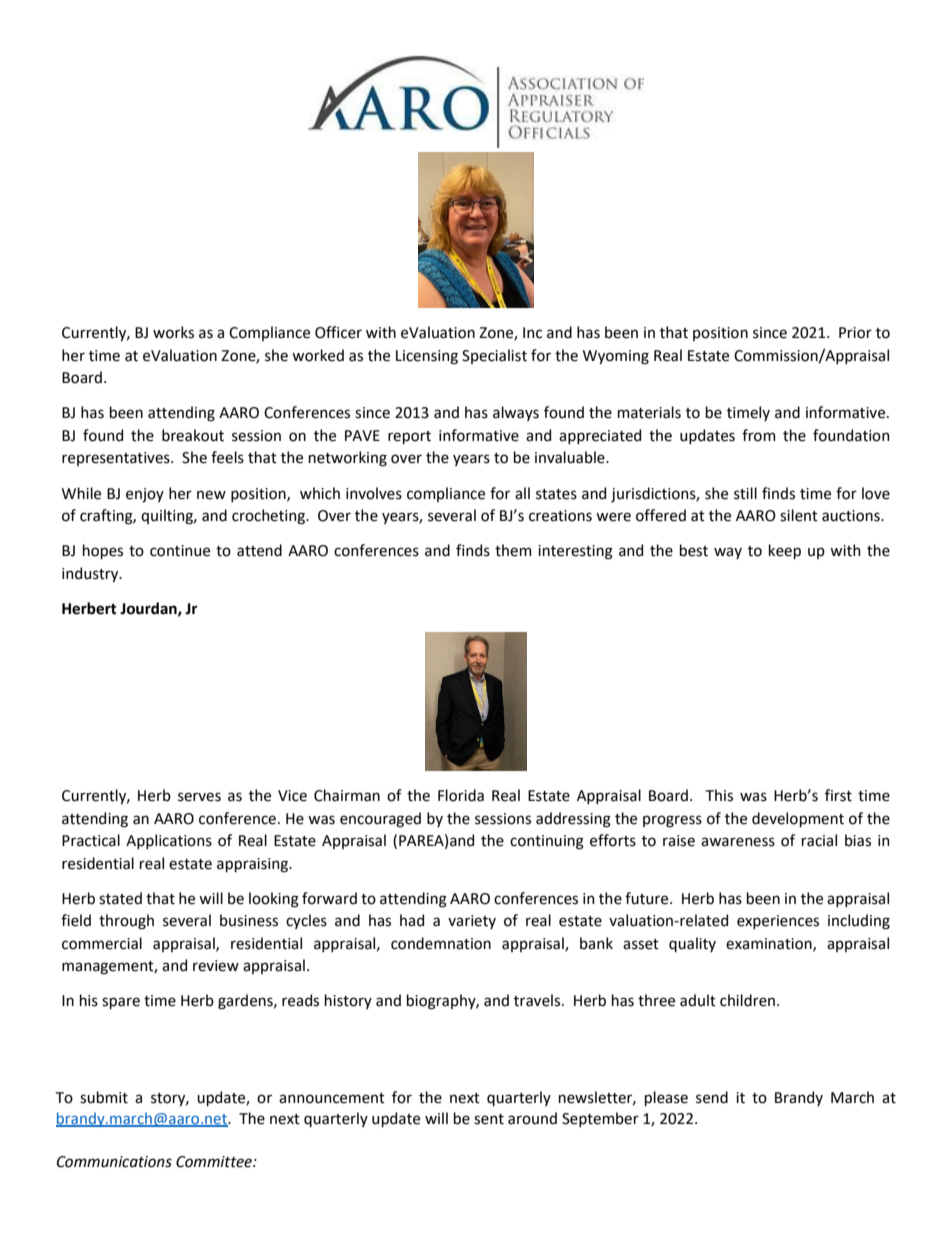 The height and width of the image is (1233, 952). What do you see at coordinates (461, 795) in the image?
I see `Florida` at bounding box center [461, 795].
